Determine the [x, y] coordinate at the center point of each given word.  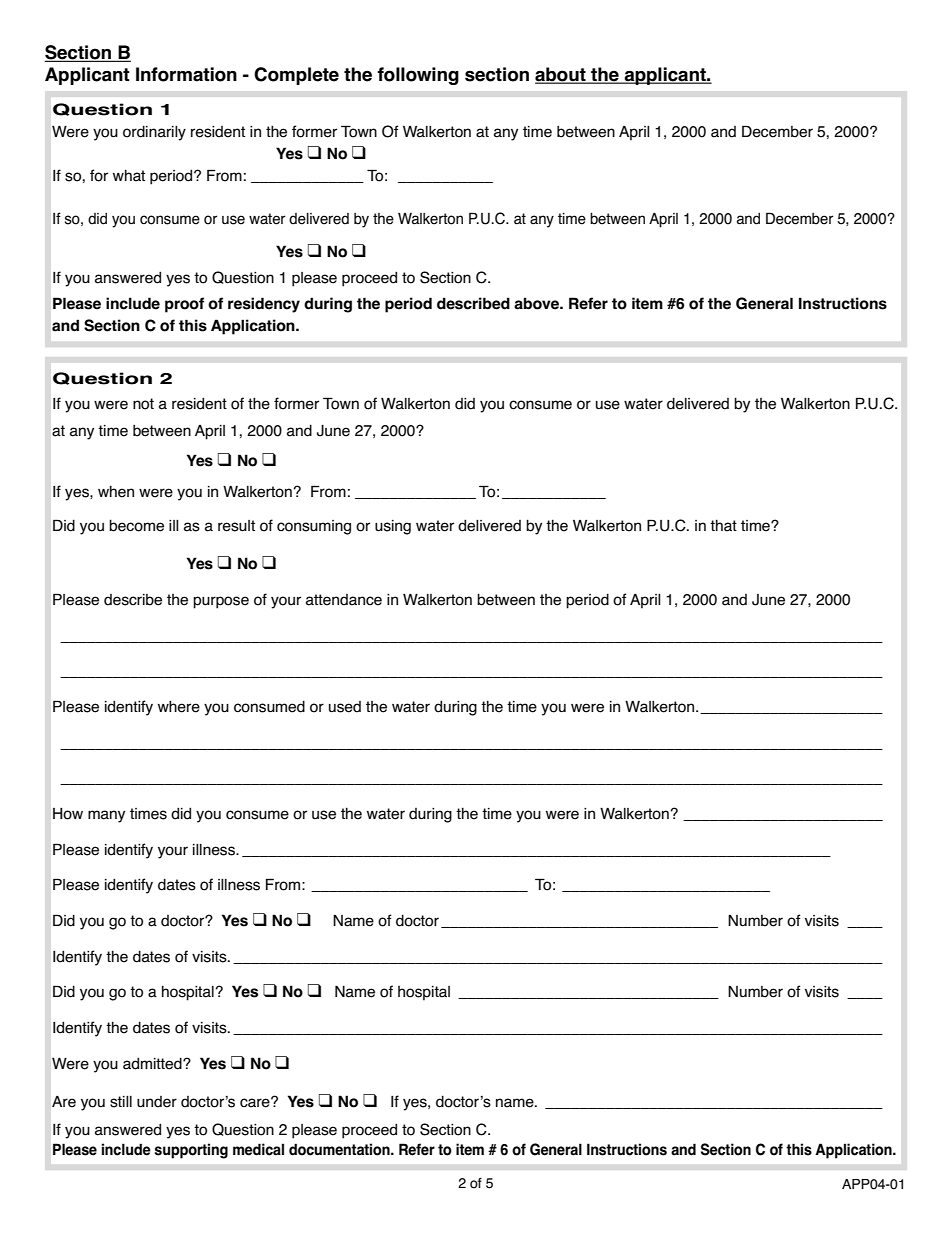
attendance [344, 600]
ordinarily [154, 133]
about [561, 75]
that [723, 525]
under [157, 1102]
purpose [221, 602]
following [418, 76]
